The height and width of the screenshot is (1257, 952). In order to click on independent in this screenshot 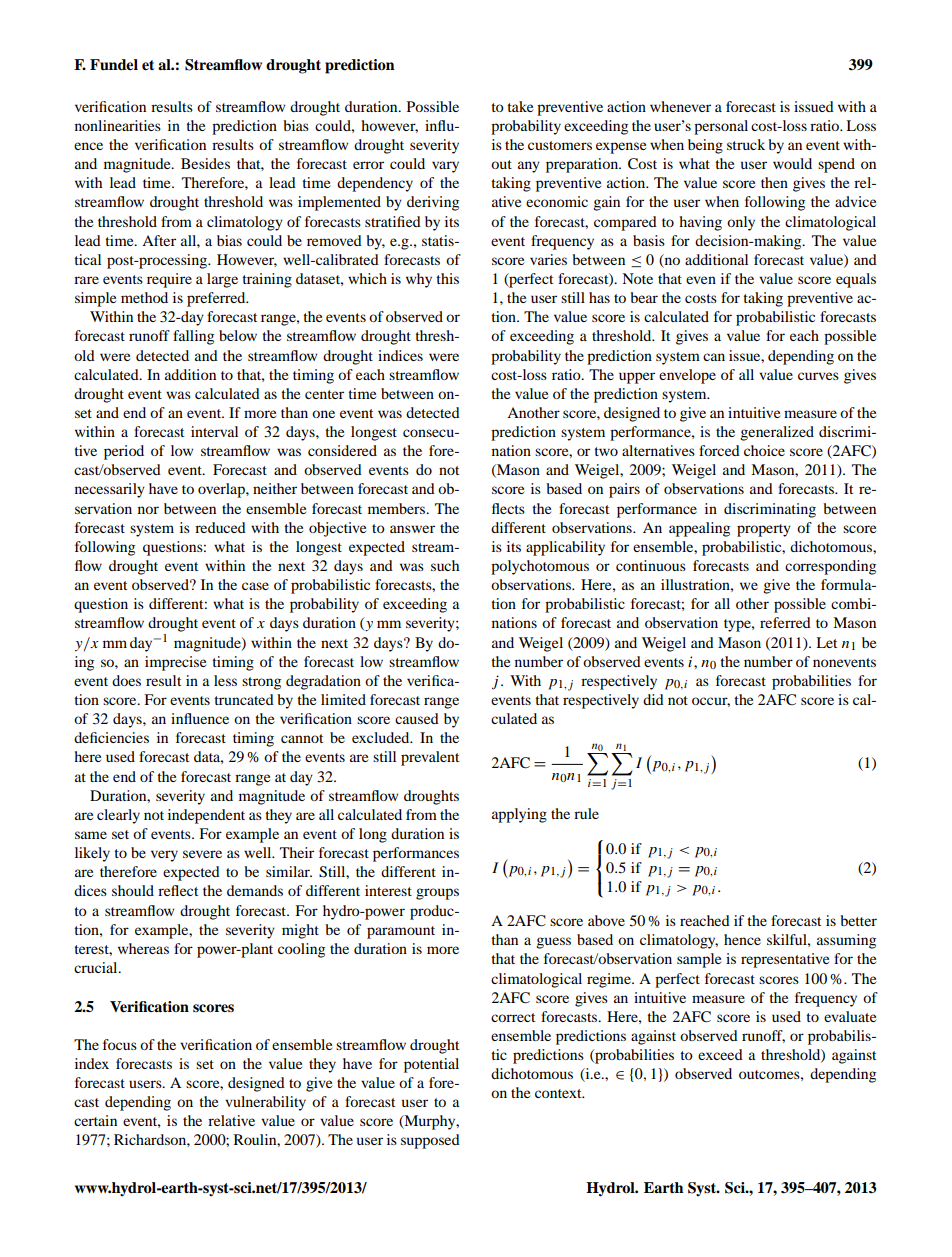, I will do `click(206, 816)`.
